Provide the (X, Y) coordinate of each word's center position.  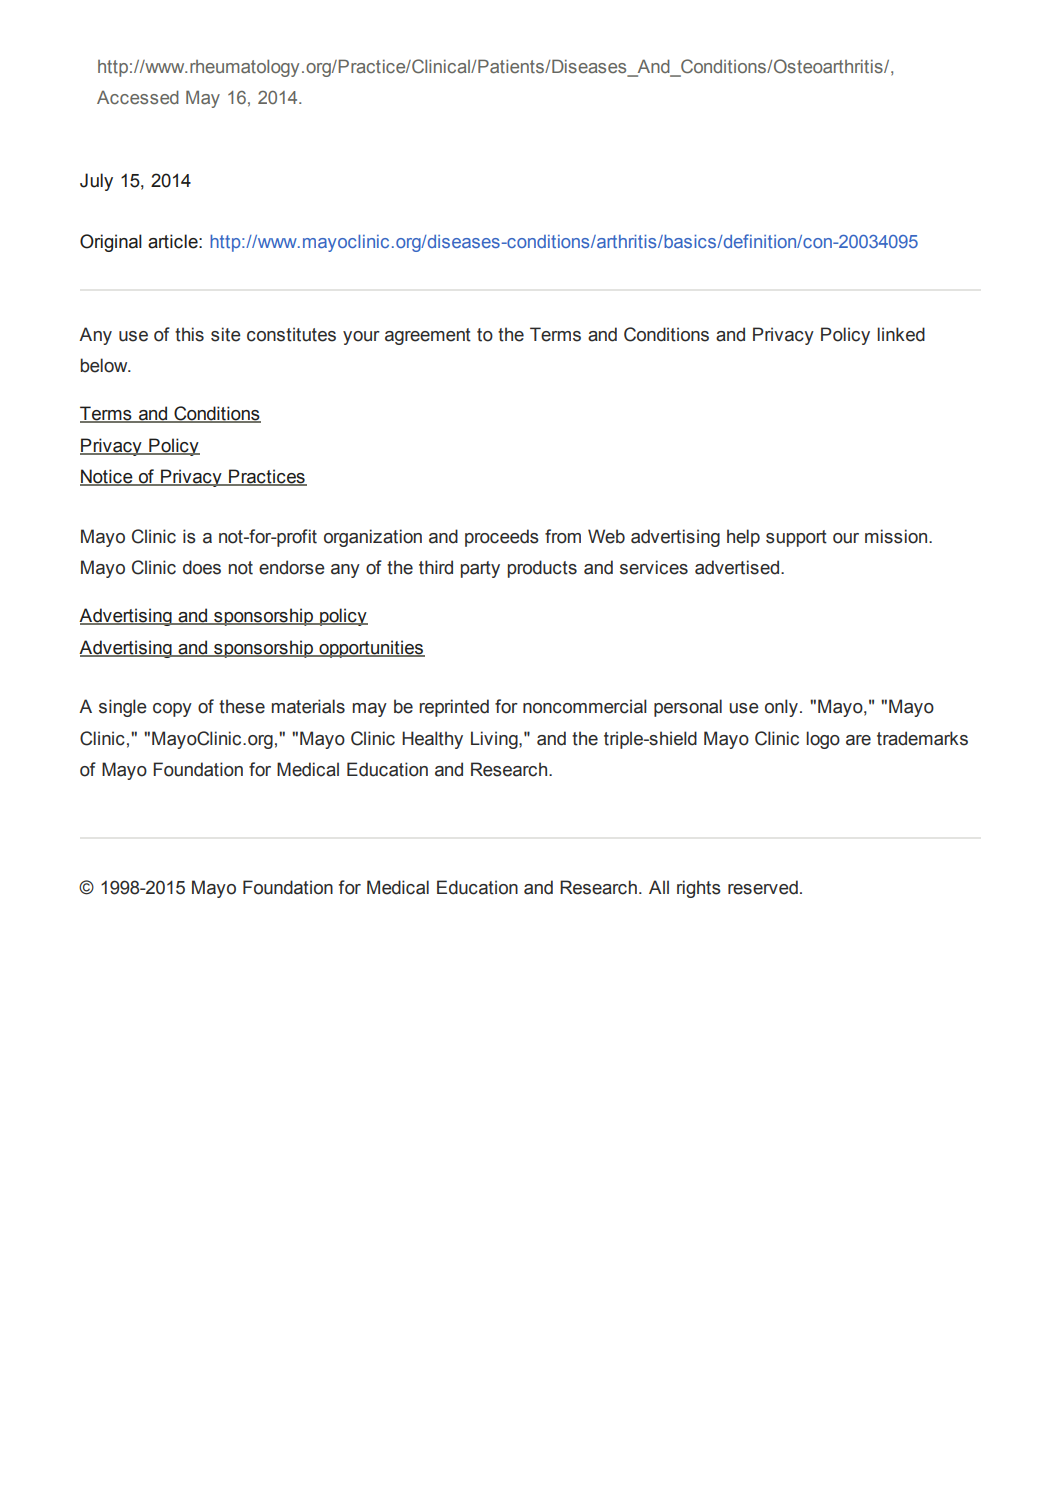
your (361, 338)
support (796, 538)
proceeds (502, 538)
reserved (763, 887)
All (659, 887)
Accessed (138, 97)
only (781, 708)
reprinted (454, 708)
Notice (107, 477)
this (189, 334)
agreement (428, 336)
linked (901, 334)
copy (172, 710)
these (242, 706)
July (96, 182)
